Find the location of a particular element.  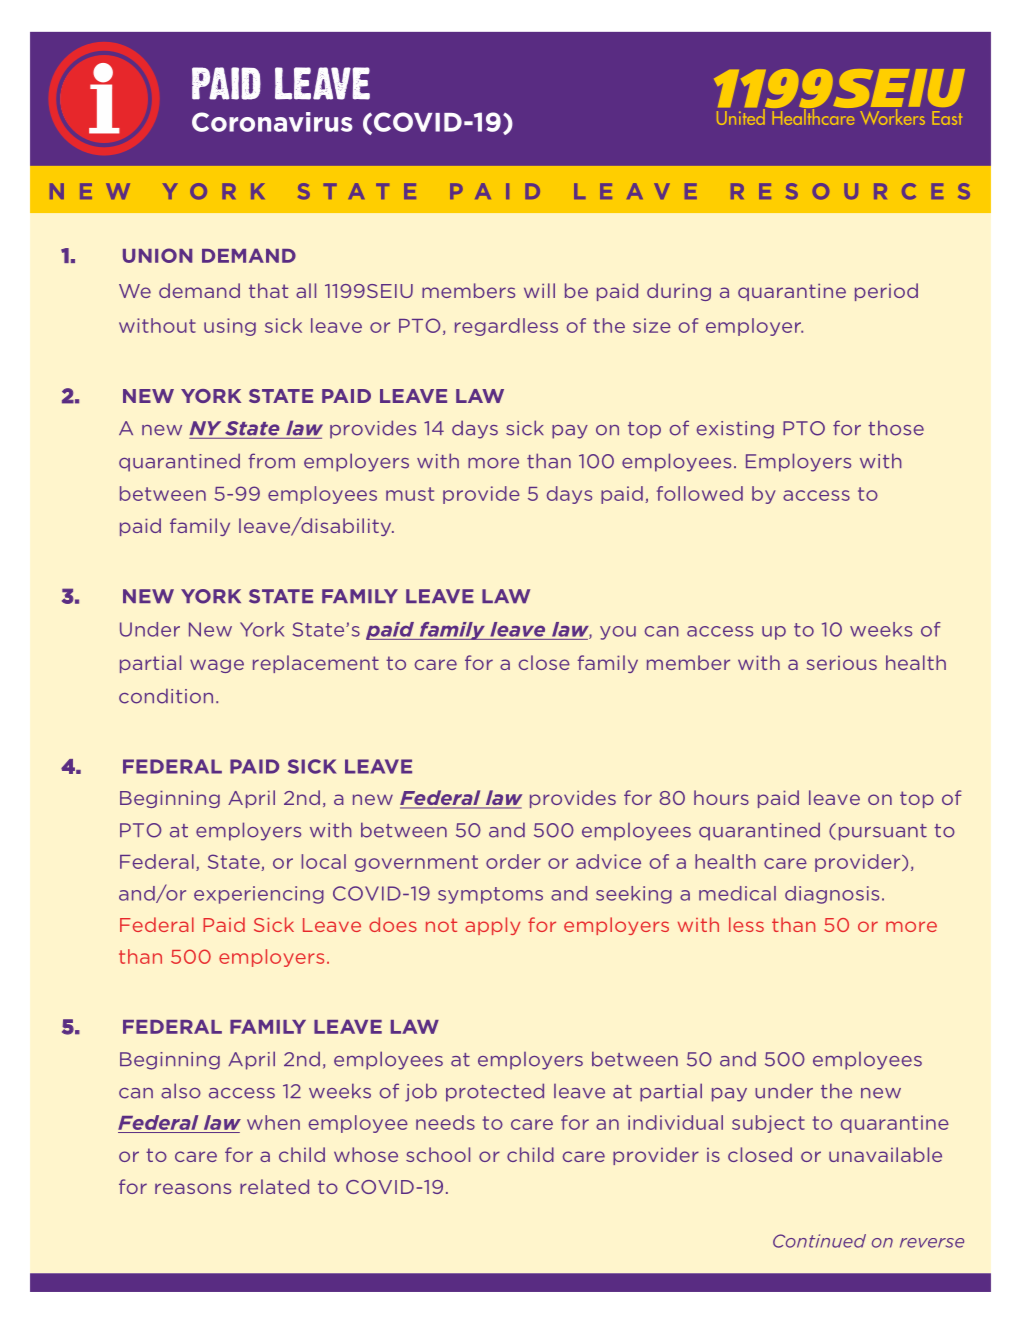

will is located at coordinates (539, 290).
